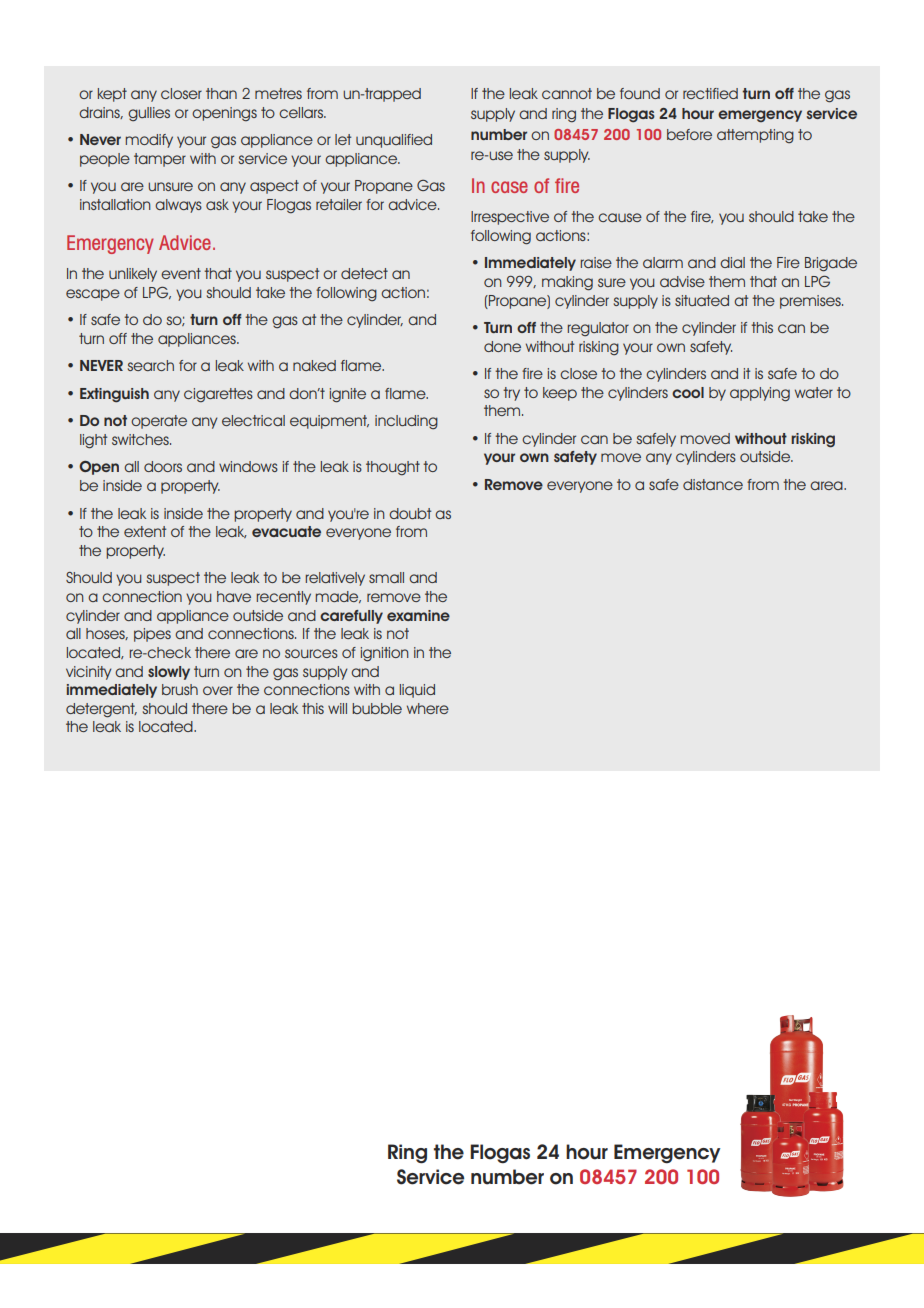  Describe the element at coordinates (149, 114) in the screenshot. I see `gullies` at that location.
